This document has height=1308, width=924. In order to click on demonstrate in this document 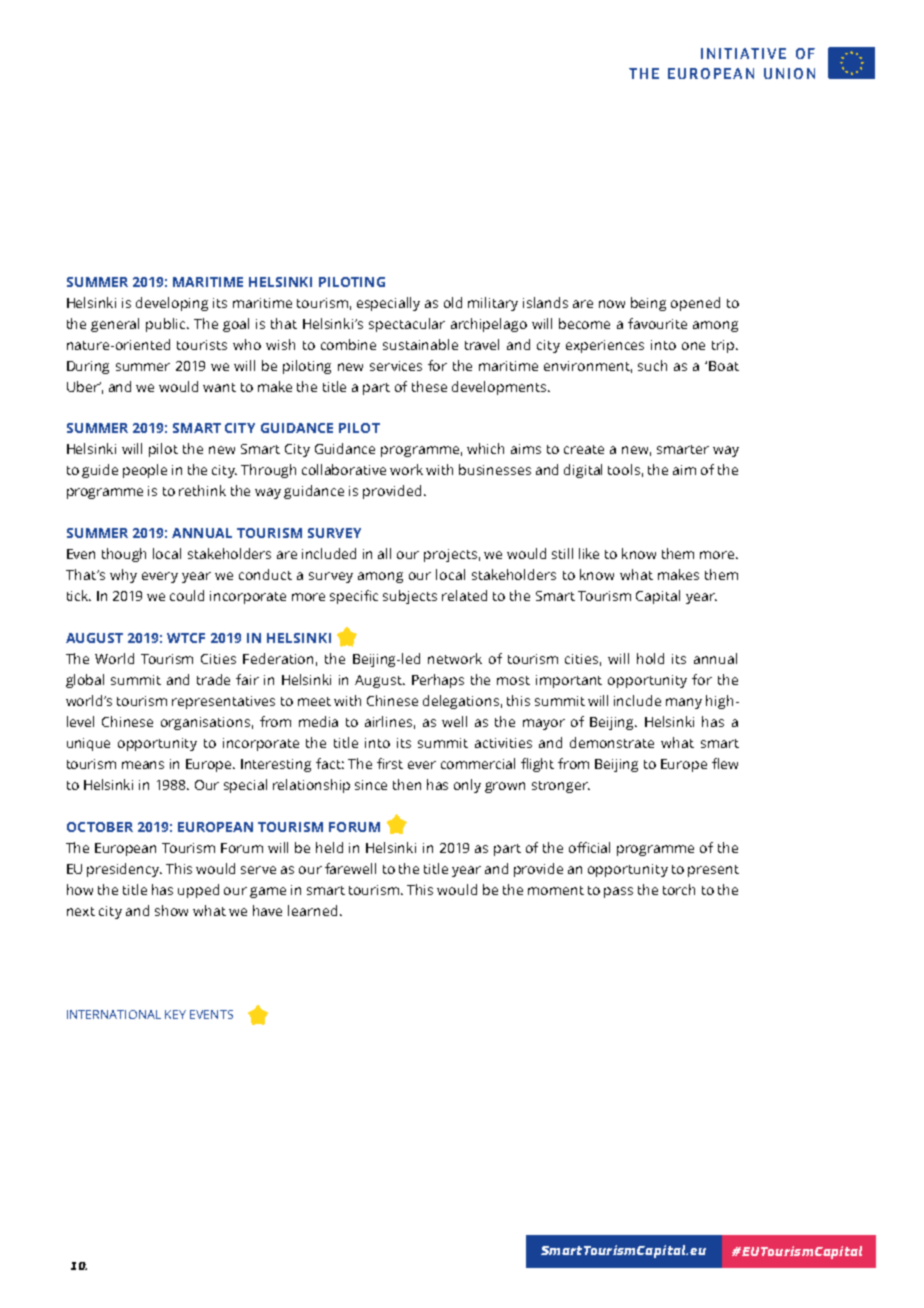, I will do `click(612, 742)`.
